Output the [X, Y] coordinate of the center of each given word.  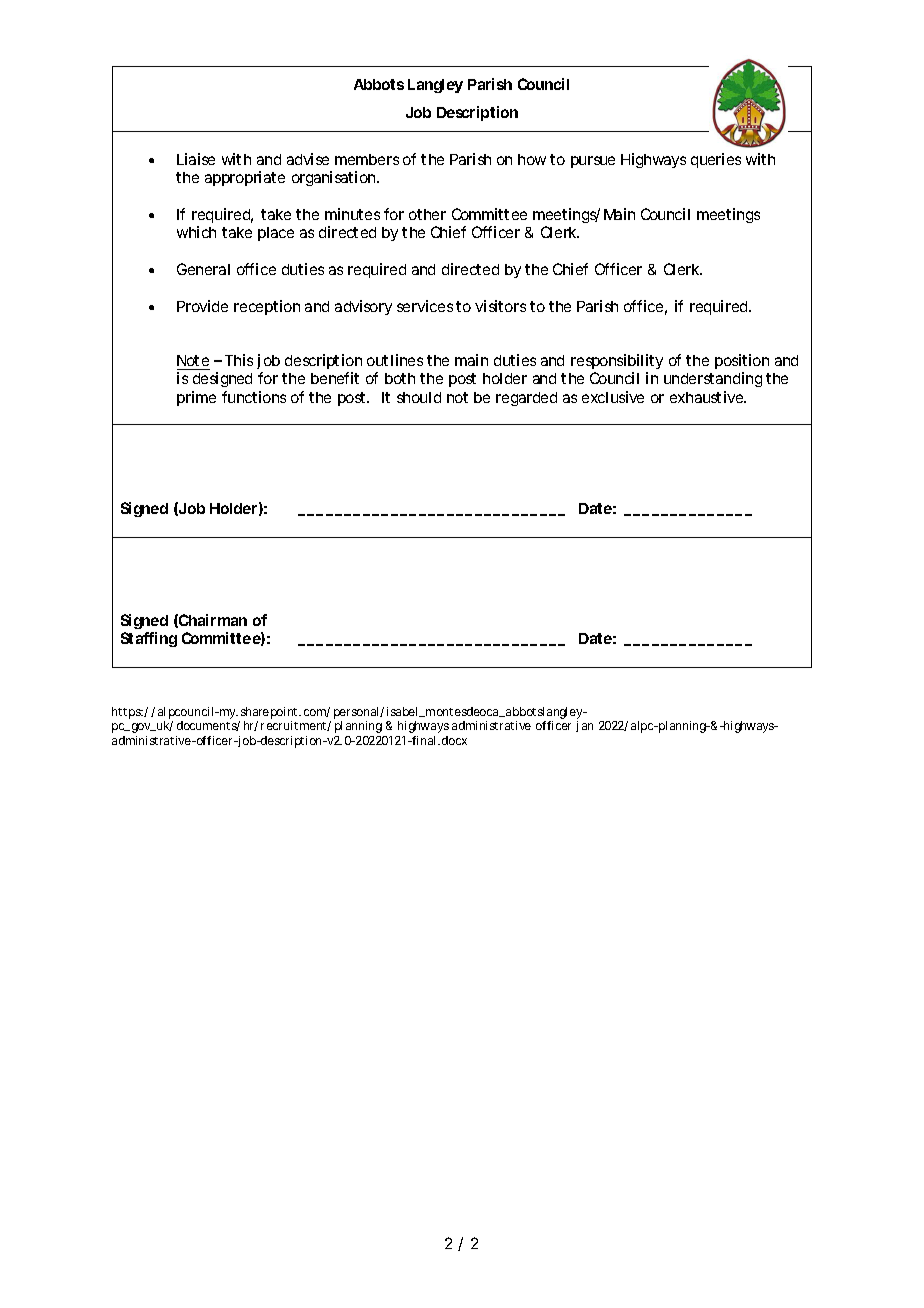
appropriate [245, 178]
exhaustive [708, 397]
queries [716, 160]
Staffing [149, 639]
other [427, 214]
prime [196, 398]
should [419, 397]
